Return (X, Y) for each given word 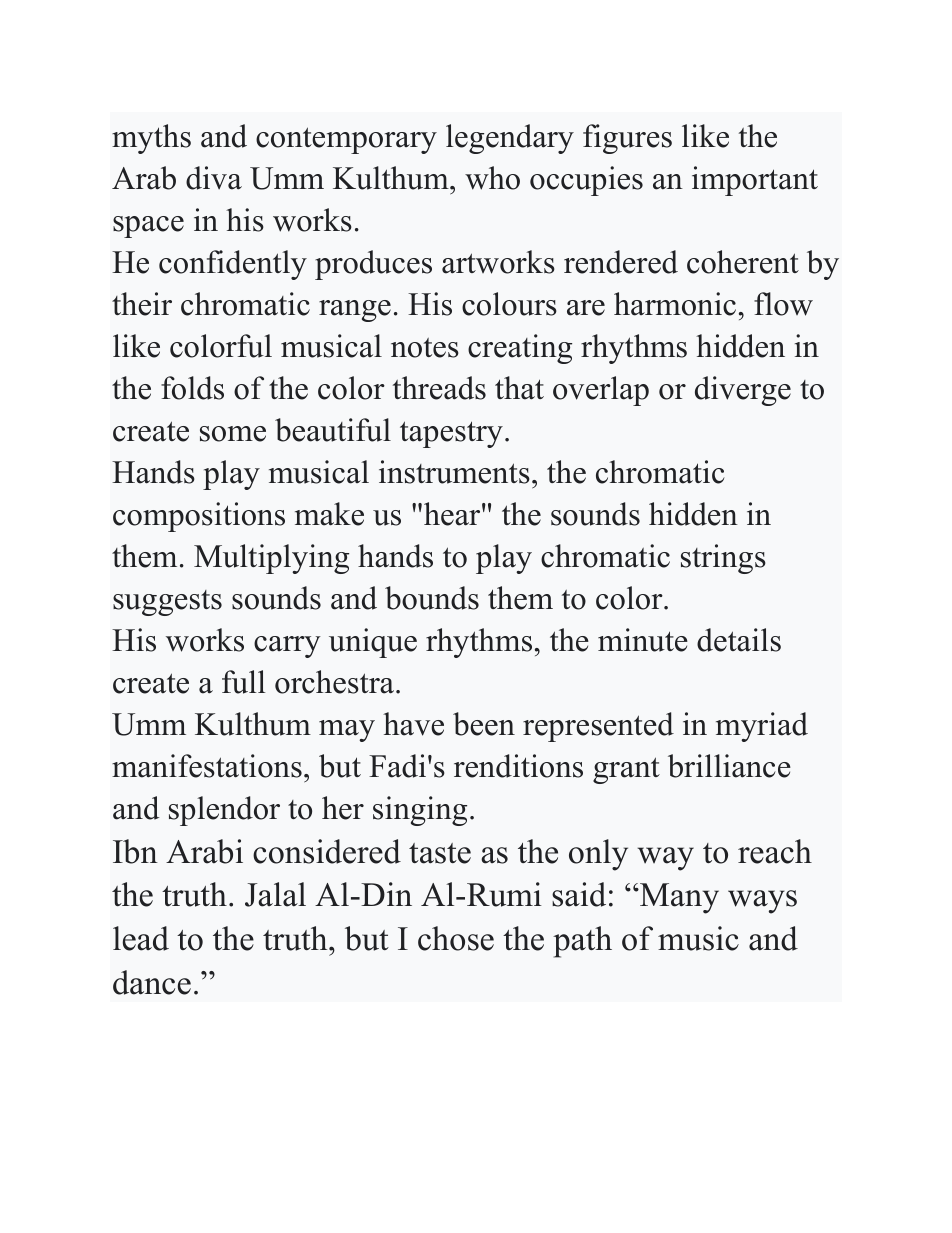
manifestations (207, 766)
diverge (743, 391)
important (755, 181)
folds (192, 388)
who (492, 178)
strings (723, 559)
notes (425, 348)
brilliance (729, 766)
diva (214, 178)
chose (456, 938)
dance (152, 982)
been (484, 724)
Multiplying (271, 559)
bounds (432, 598)
